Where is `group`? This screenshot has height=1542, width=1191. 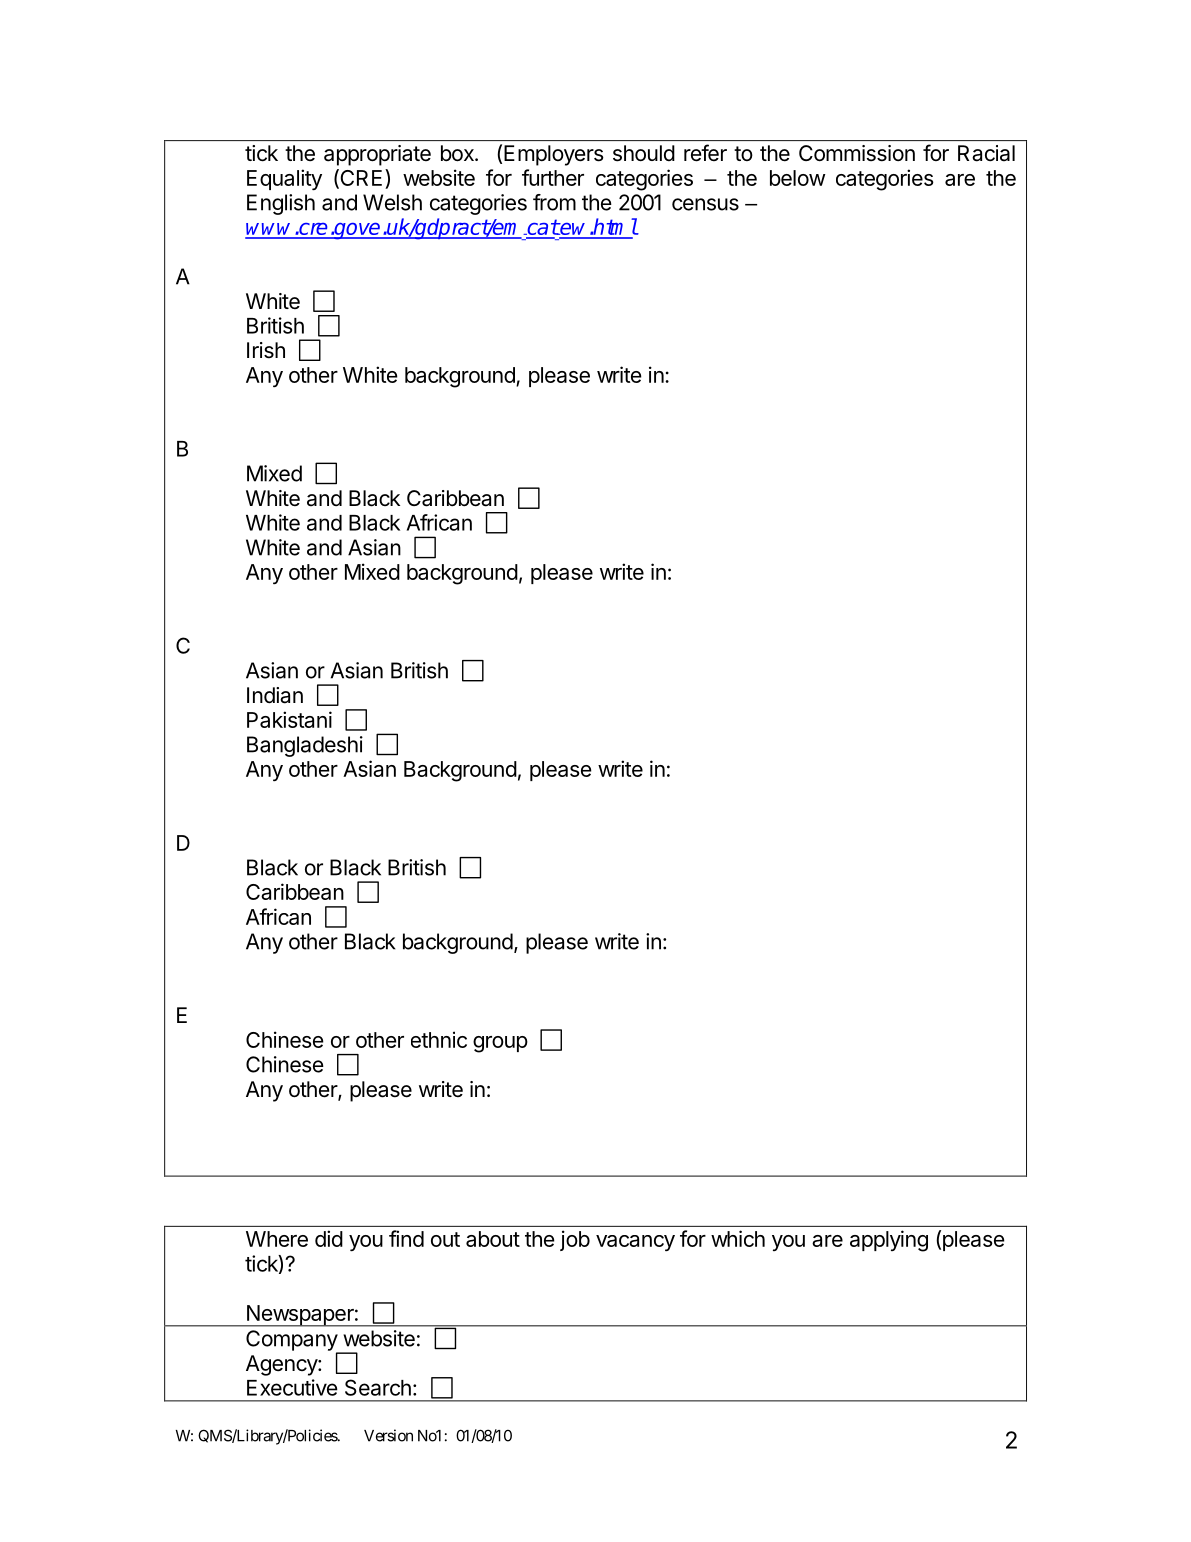 group is located at coordinates (500, 1044).
